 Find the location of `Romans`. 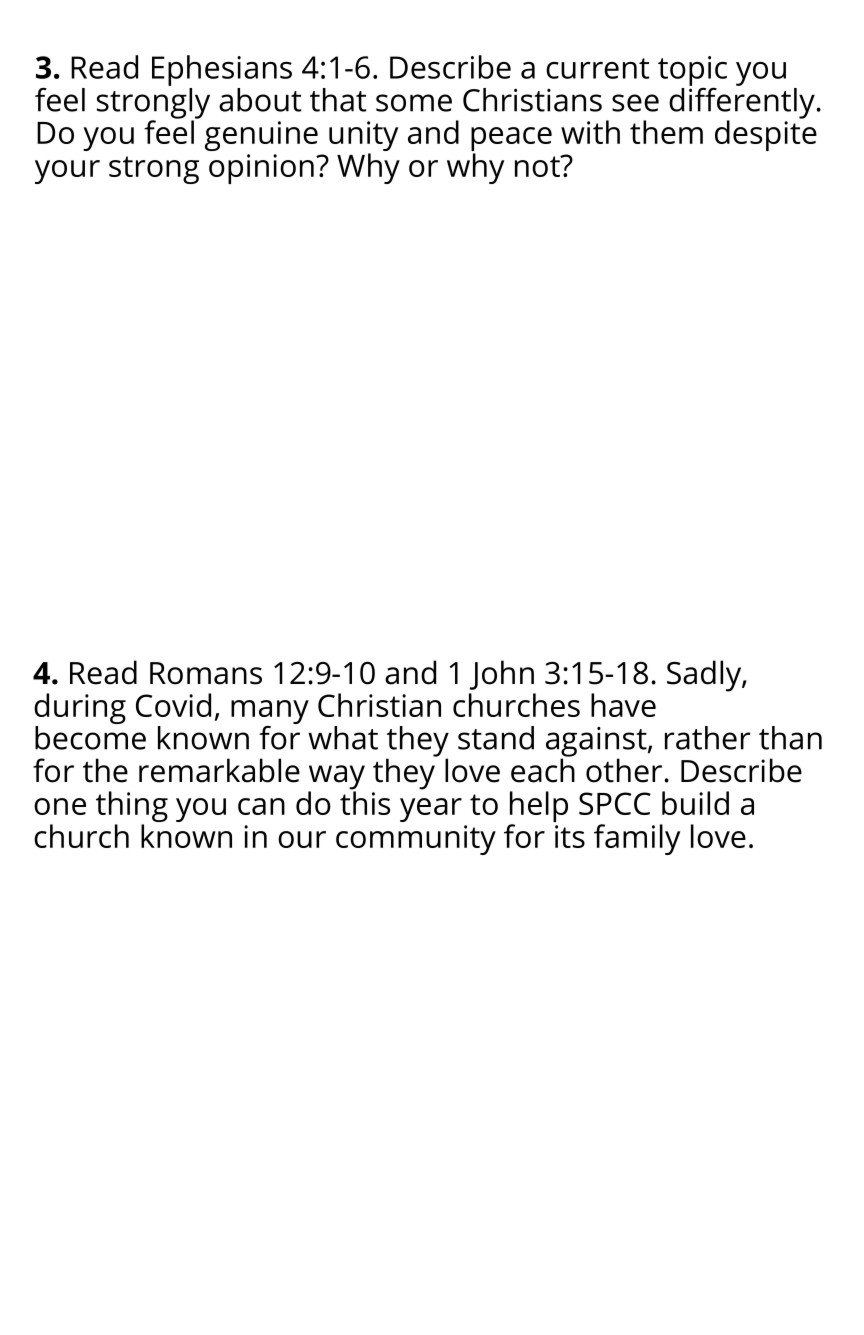

Romans is located at coordinates (206, 673).
